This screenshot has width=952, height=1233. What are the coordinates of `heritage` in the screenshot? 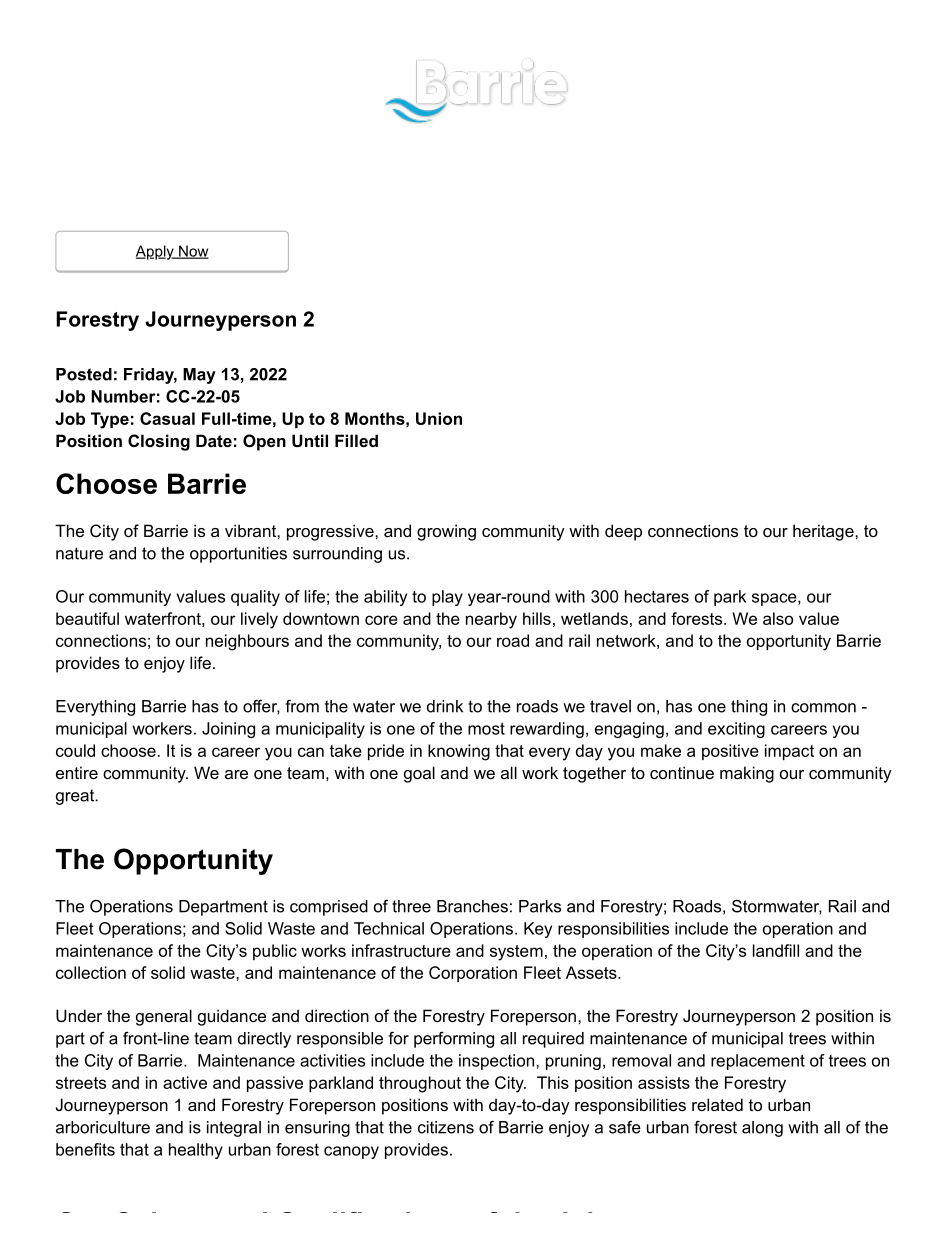 It's located at (824, 532).
